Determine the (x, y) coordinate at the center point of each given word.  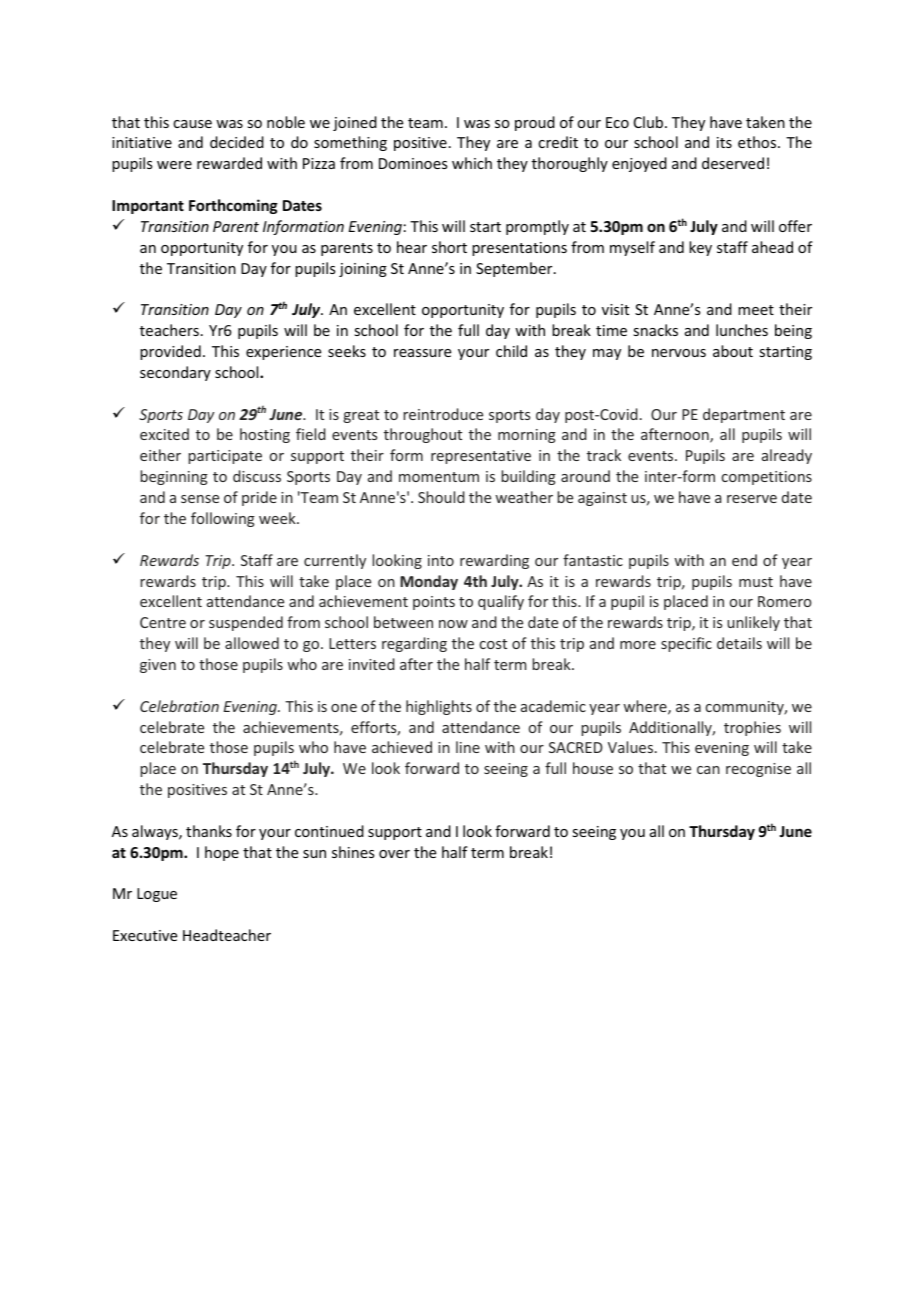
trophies (752, 728)
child (511, 351)
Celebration (179, 706)
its (724, 142)
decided (237, 142)
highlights (439, 707)
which (472, 163)
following (223, 519)
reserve (752, 499)
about (733, 351)
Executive (145, 935)
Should (441, 497)
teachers (169, 330)
